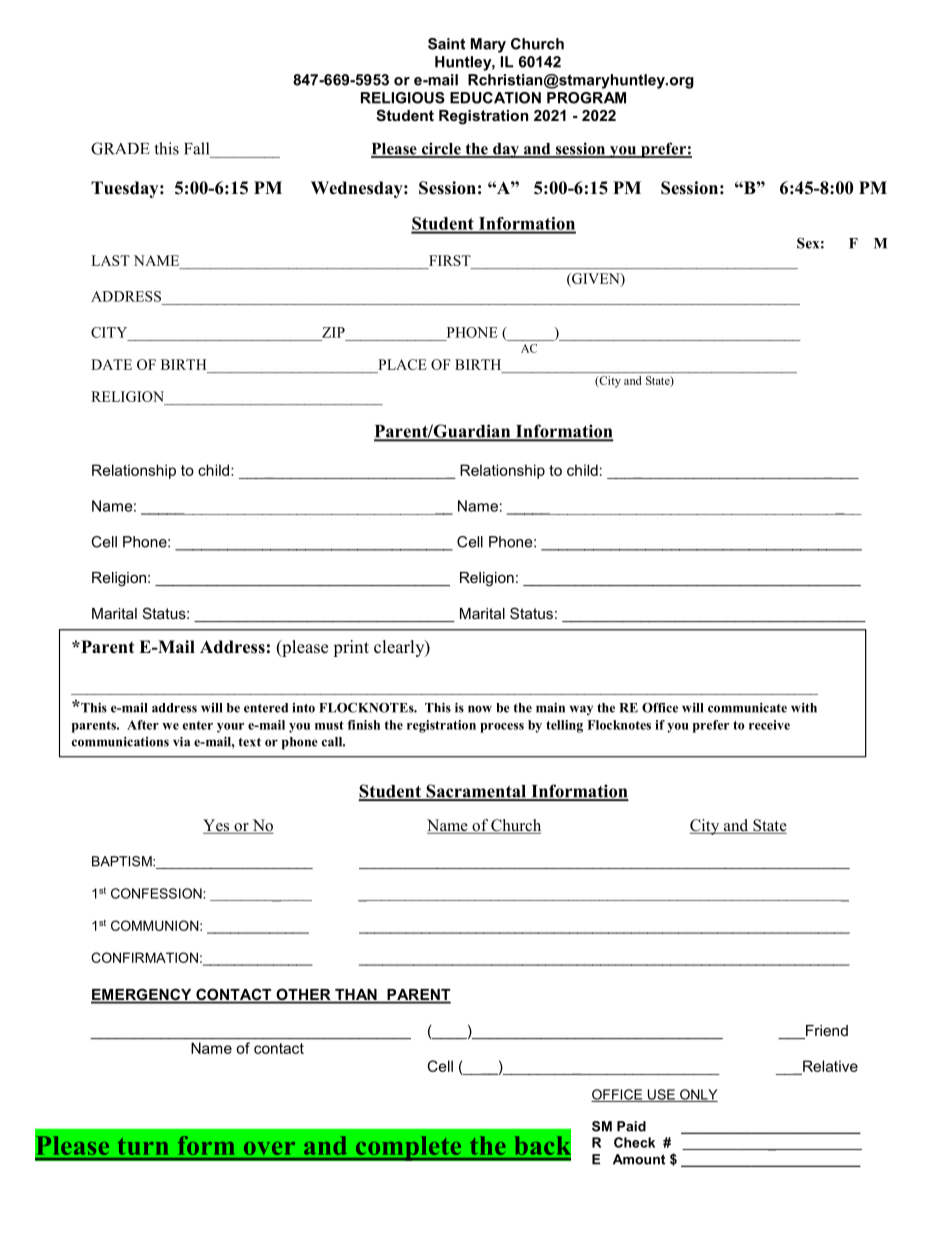 This page has width=952, height=1233. Describe the element at coordinates (698, 1095) in the page. I see `ONLY` at that location.
